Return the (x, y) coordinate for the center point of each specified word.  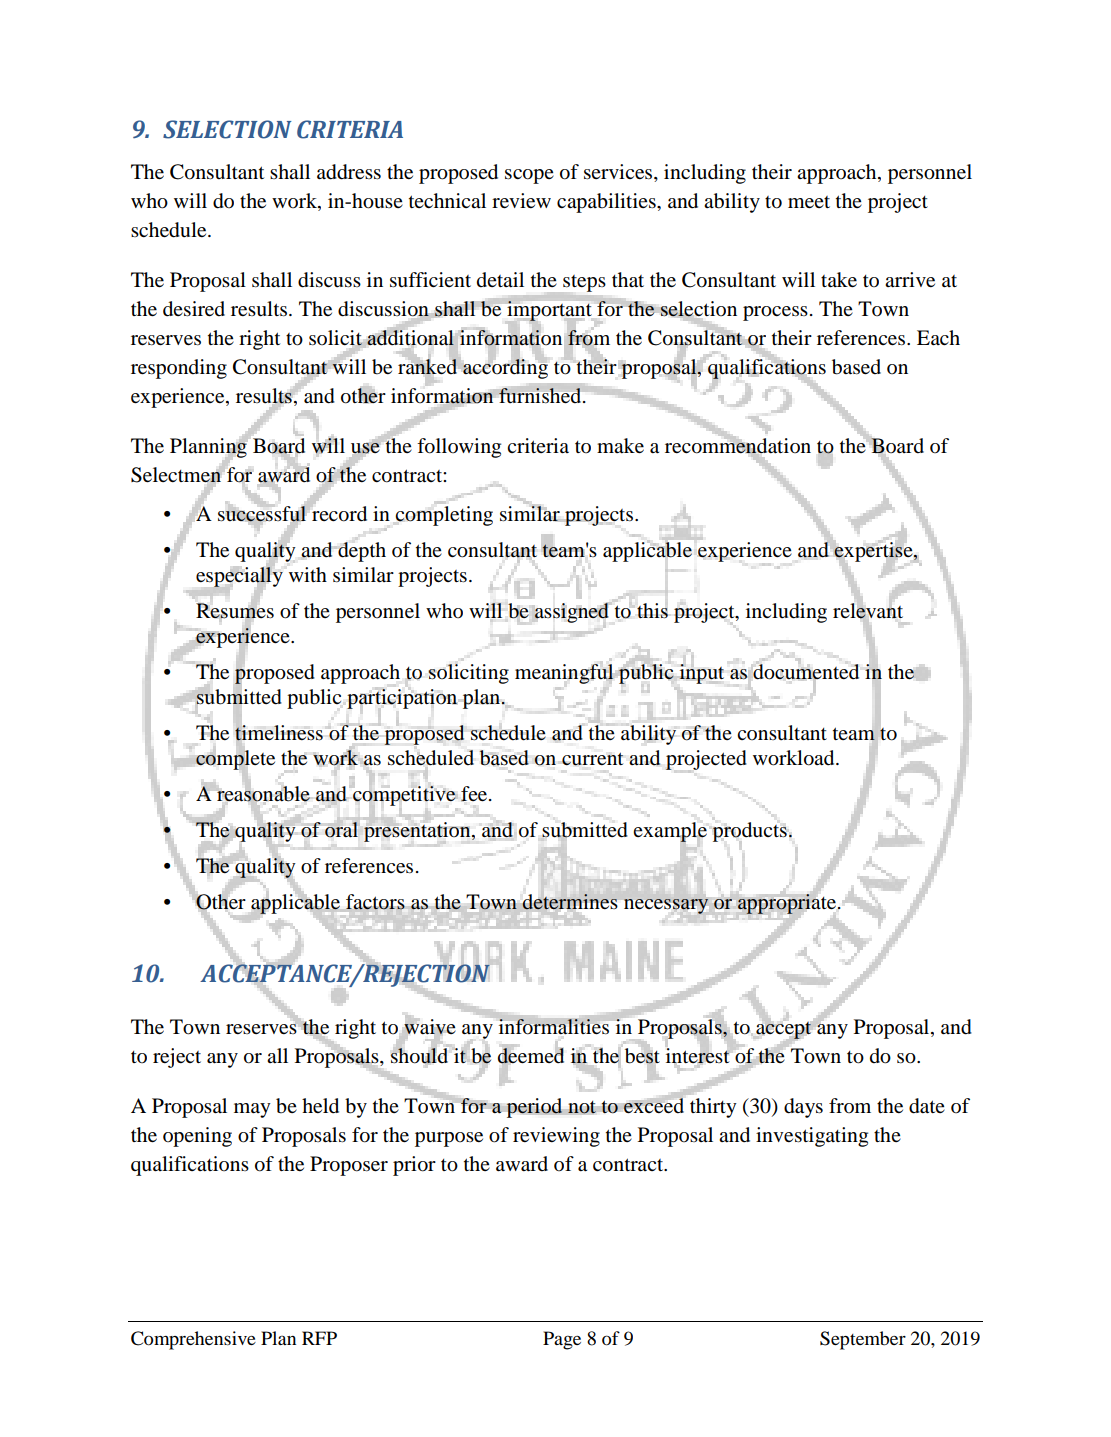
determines (569, 902)
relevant (868, 611)
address (349, 172)
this (652, 611)
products (750, 833)
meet (809, 202)
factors (374, 903)
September (863, 1340)
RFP (319, 1338)
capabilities (607, 203)
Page (562, 1340)
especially (239, 577)
